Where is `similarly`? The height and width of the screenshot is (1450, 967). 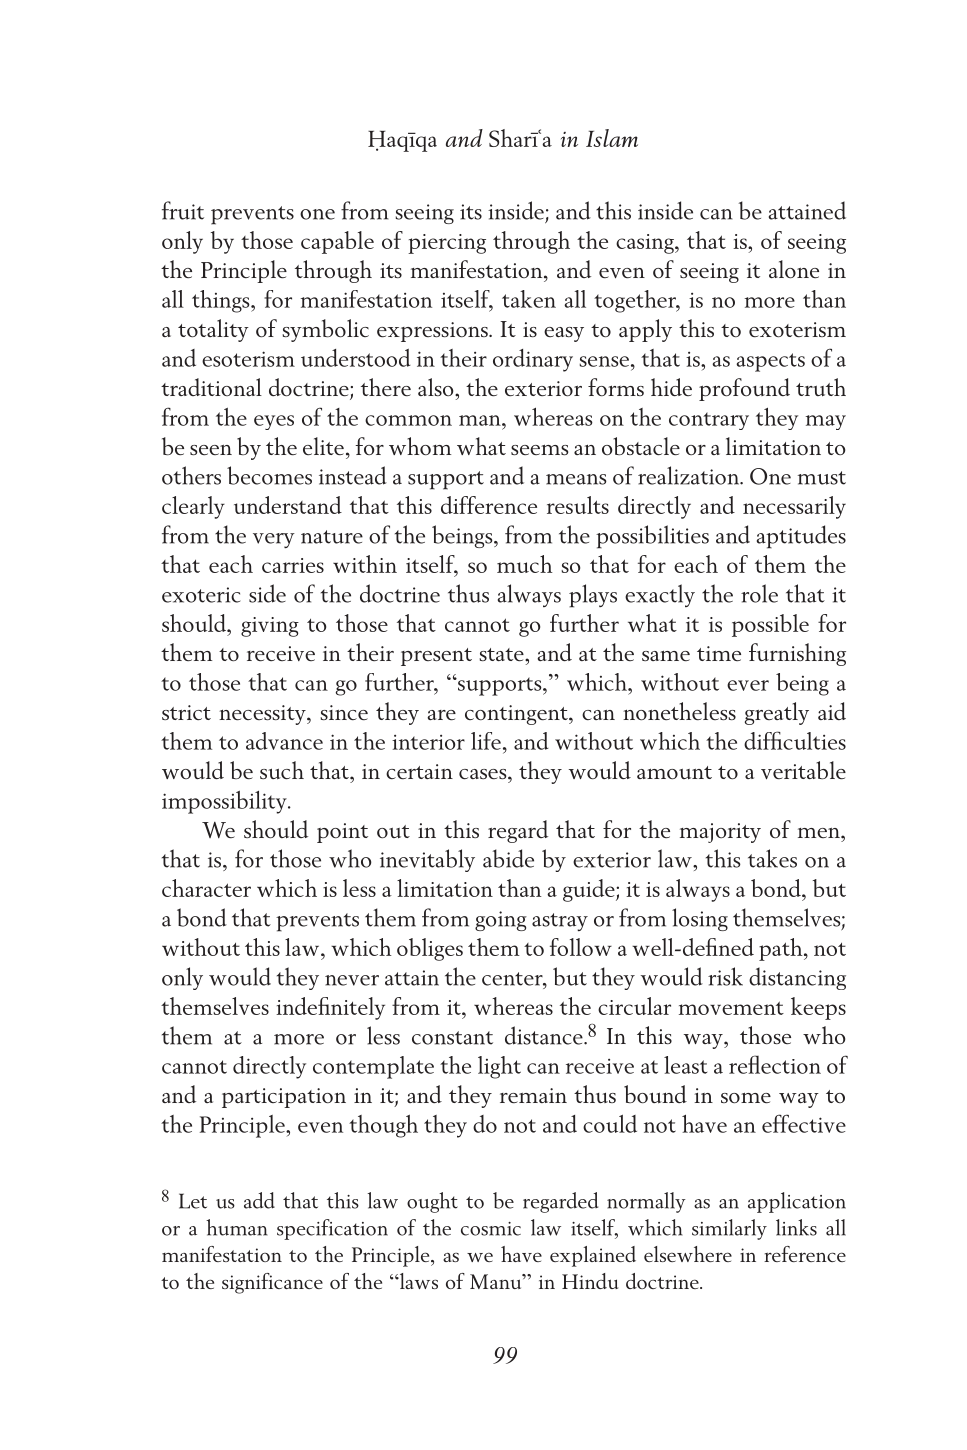 similarly is located at coordinates (729, 1229).
